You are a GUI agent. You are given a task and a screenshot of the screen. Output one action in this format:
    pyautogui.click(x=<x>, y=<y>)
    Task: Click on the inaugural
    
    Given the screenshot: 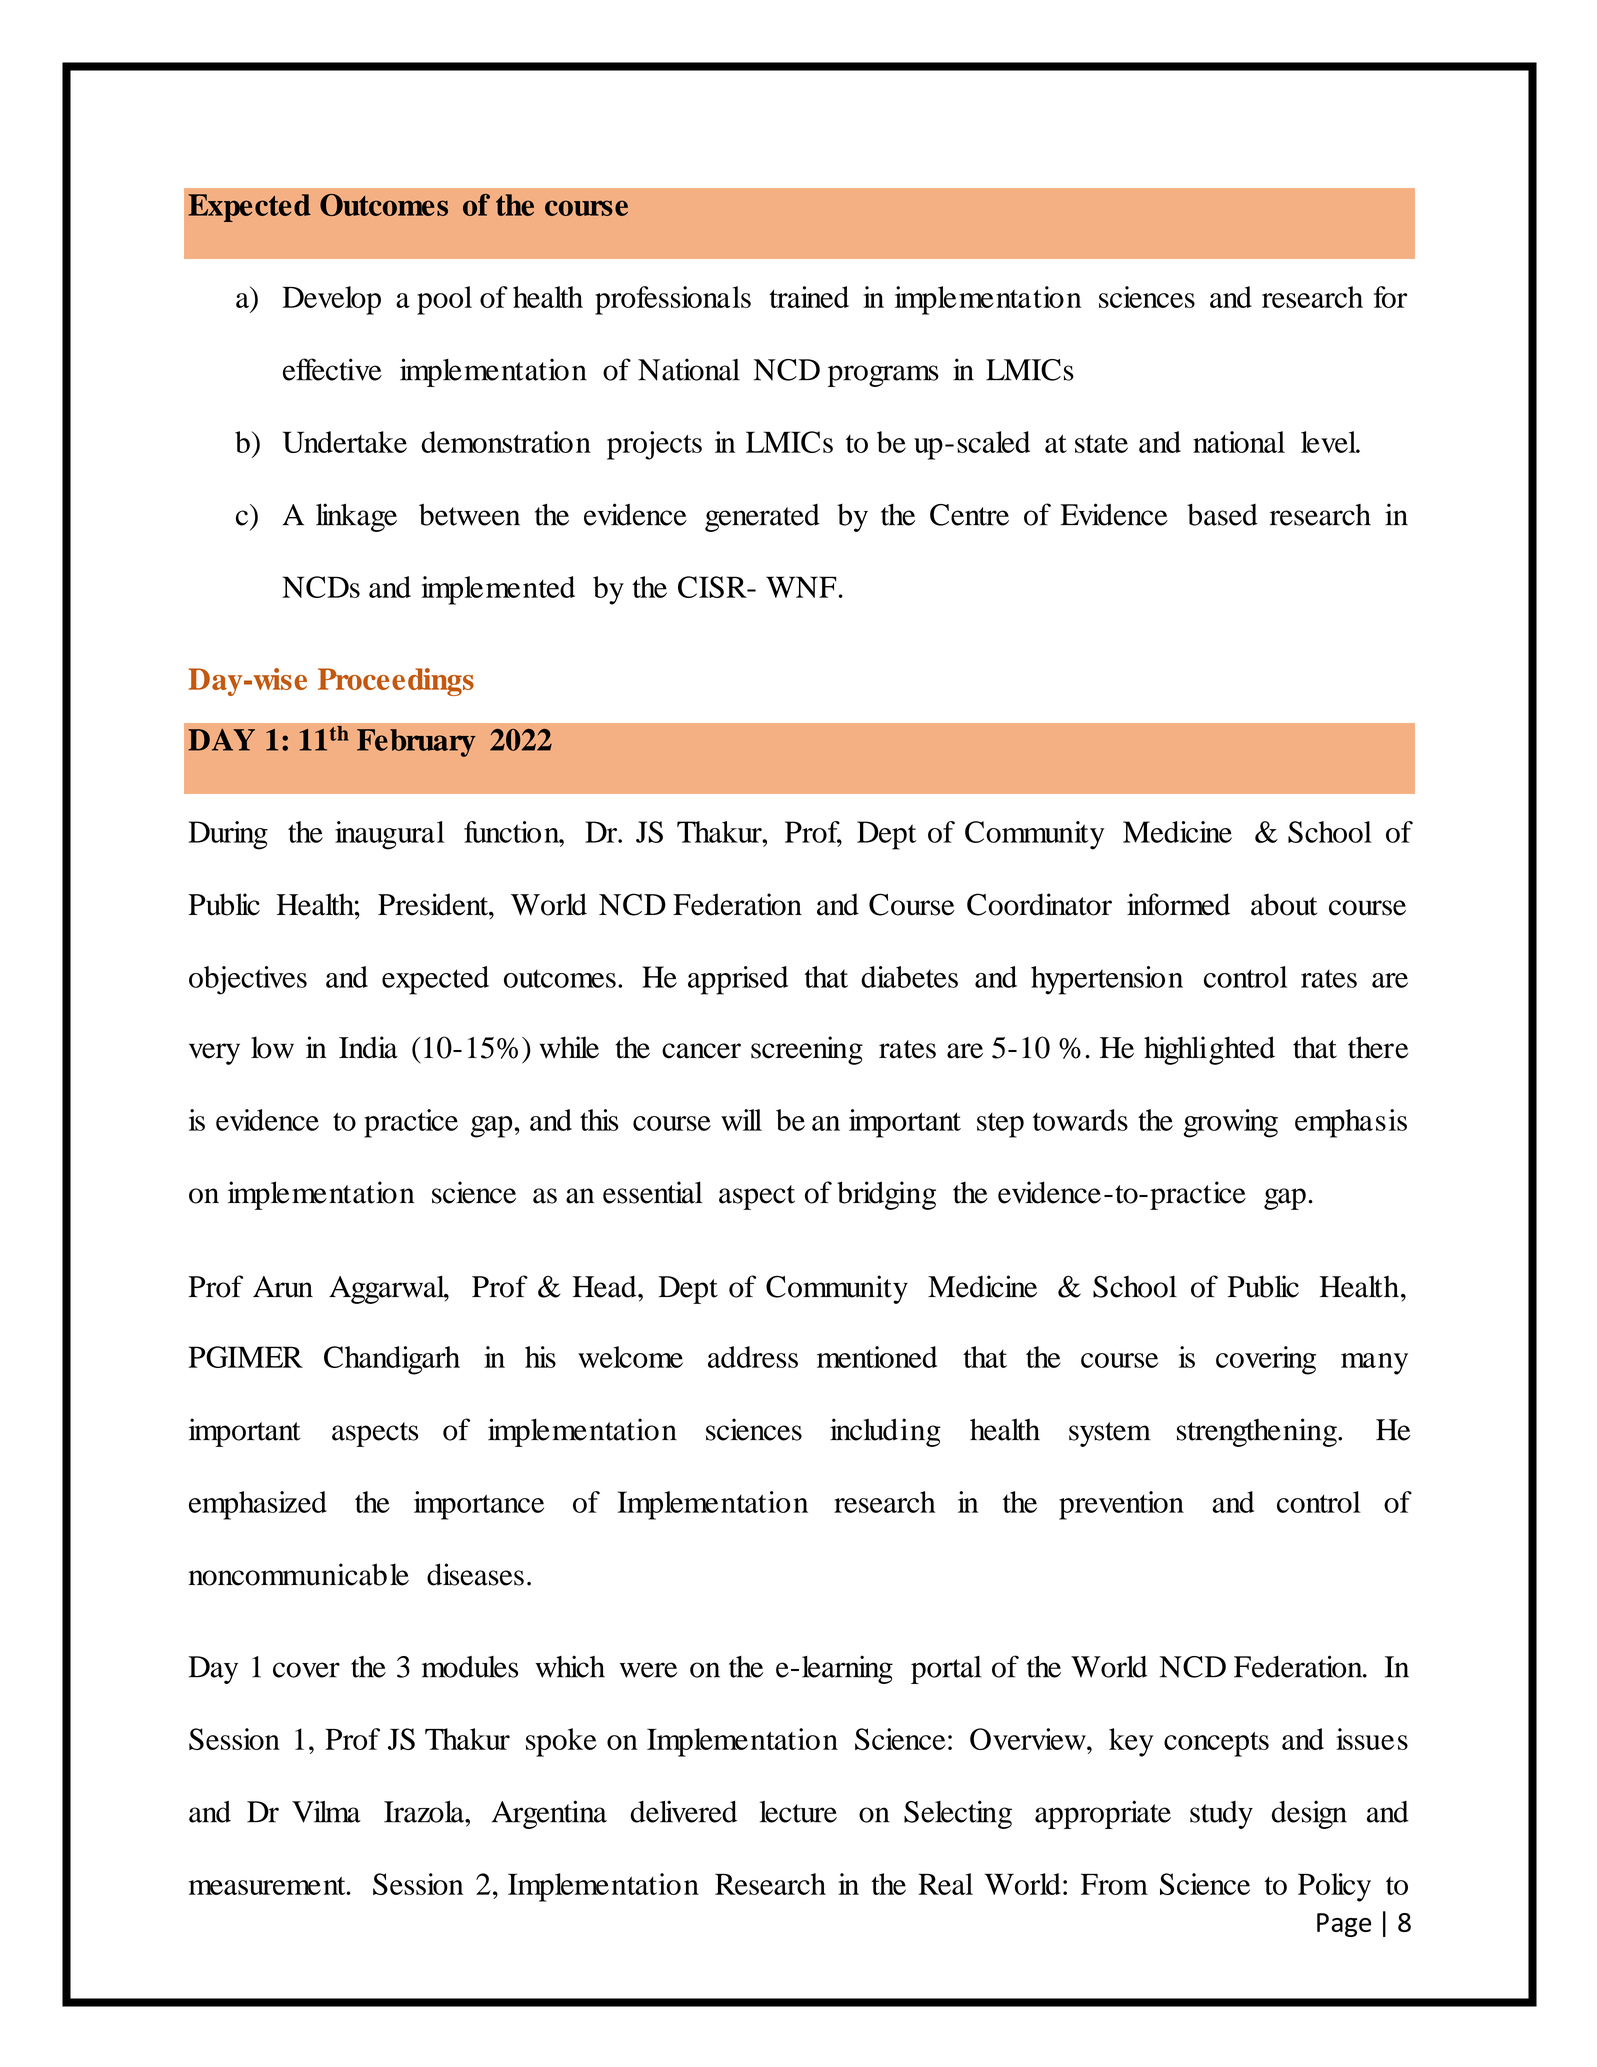 What is the action you would take?
    pyautogui.click(x=389, y=835)
